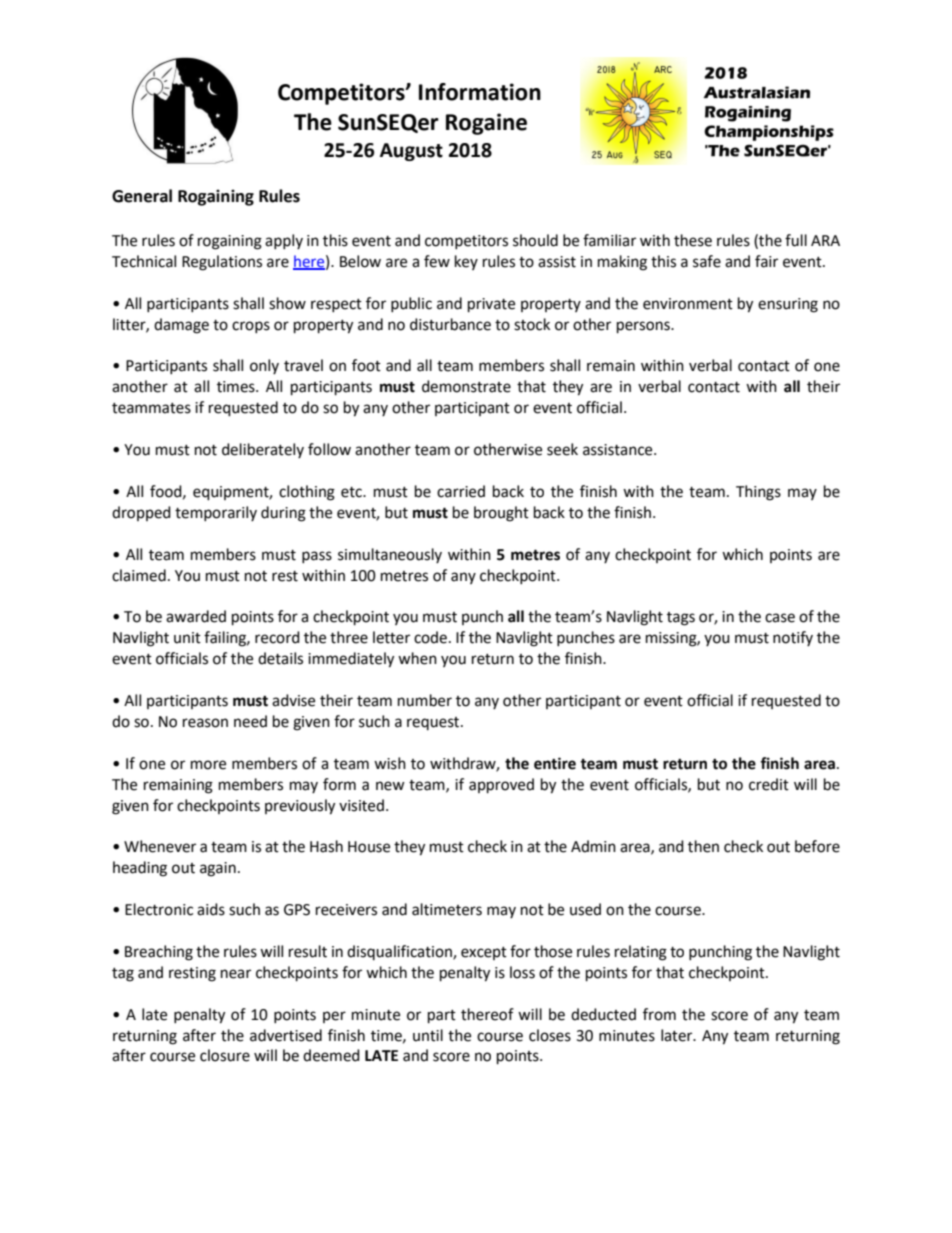  I want to click on Things, so click(758, 493).
